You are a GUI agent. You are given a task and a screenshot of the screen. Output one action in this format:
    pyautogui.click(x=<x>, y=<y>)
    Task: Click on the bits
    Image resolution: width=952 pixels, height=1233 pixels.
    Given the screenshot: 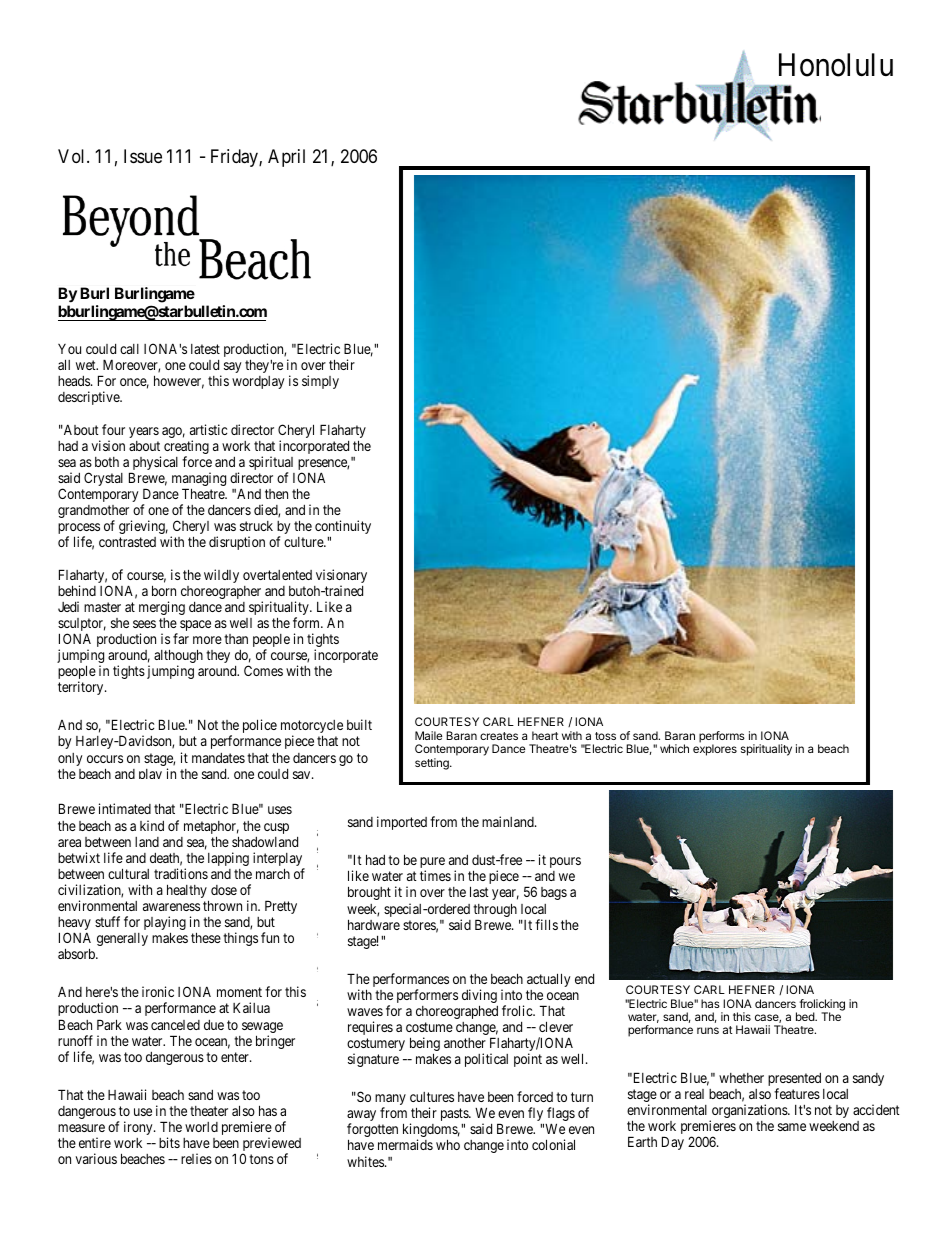 What is the action you would take?
    pyautogui.click(x=169, y=1142)
